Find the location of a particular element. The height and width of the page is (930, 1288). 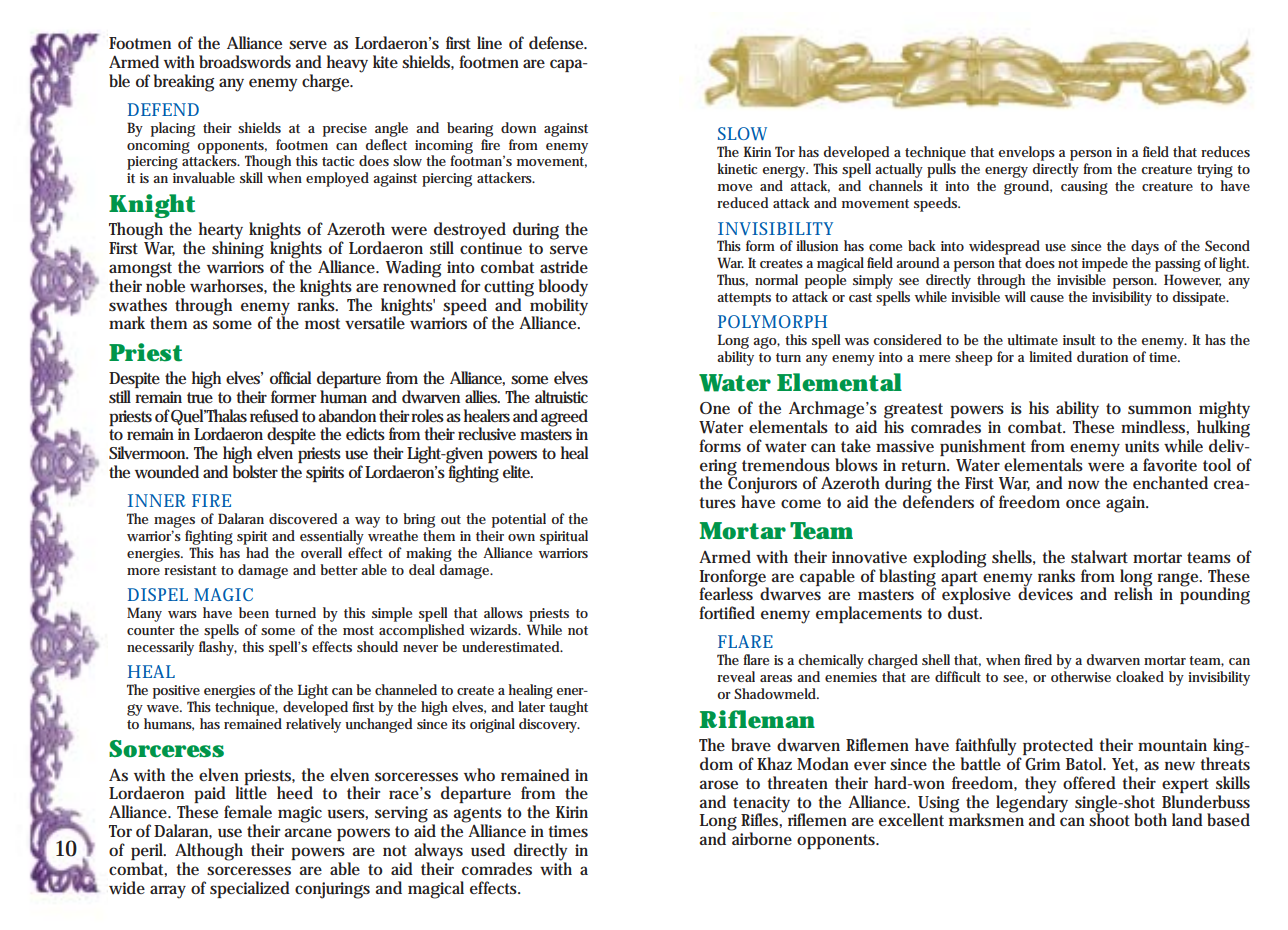

defense is located at coordinates (557, 42).
